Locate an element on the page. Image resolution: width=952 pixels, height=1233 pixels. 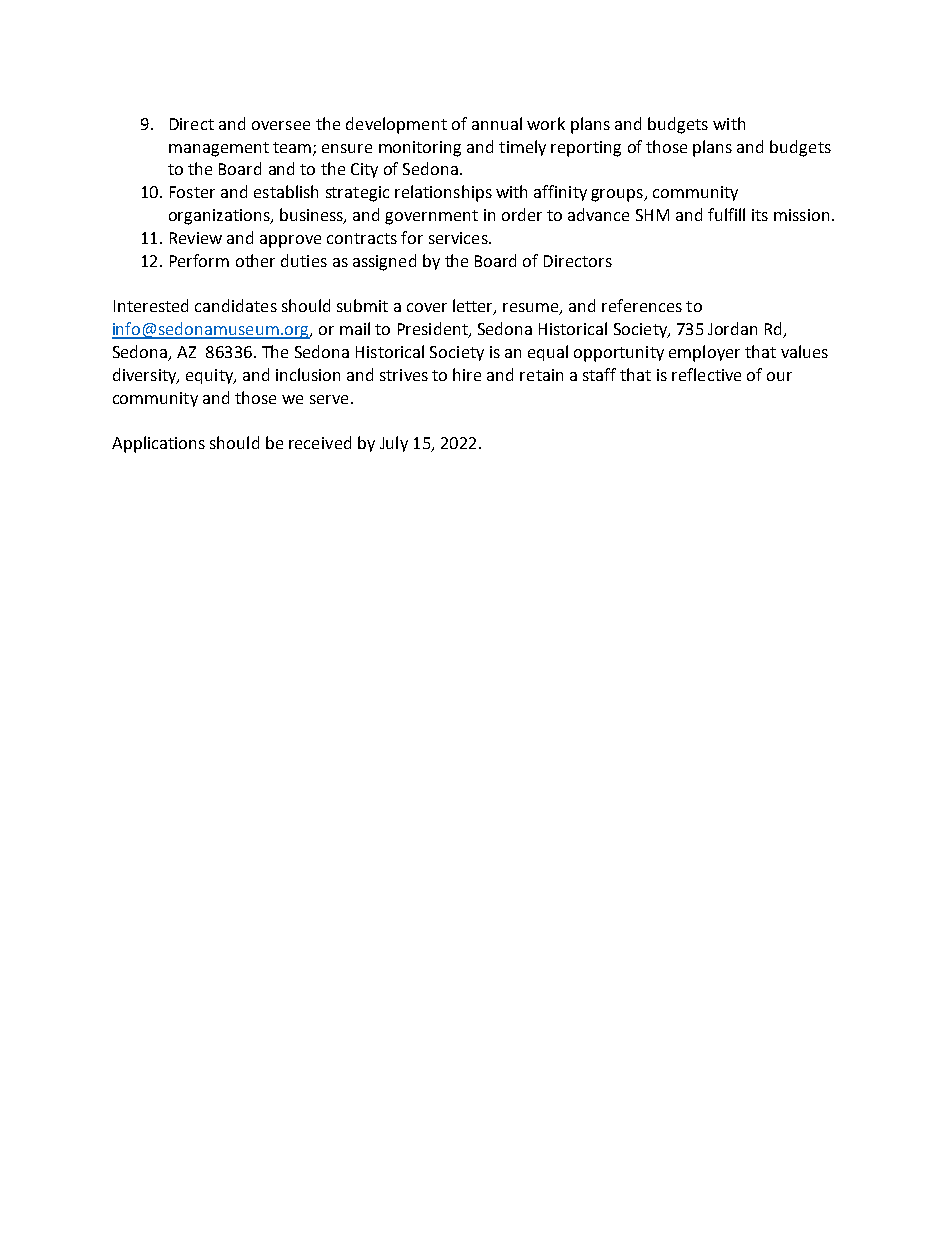
President is located at coordinates (434, 330).
